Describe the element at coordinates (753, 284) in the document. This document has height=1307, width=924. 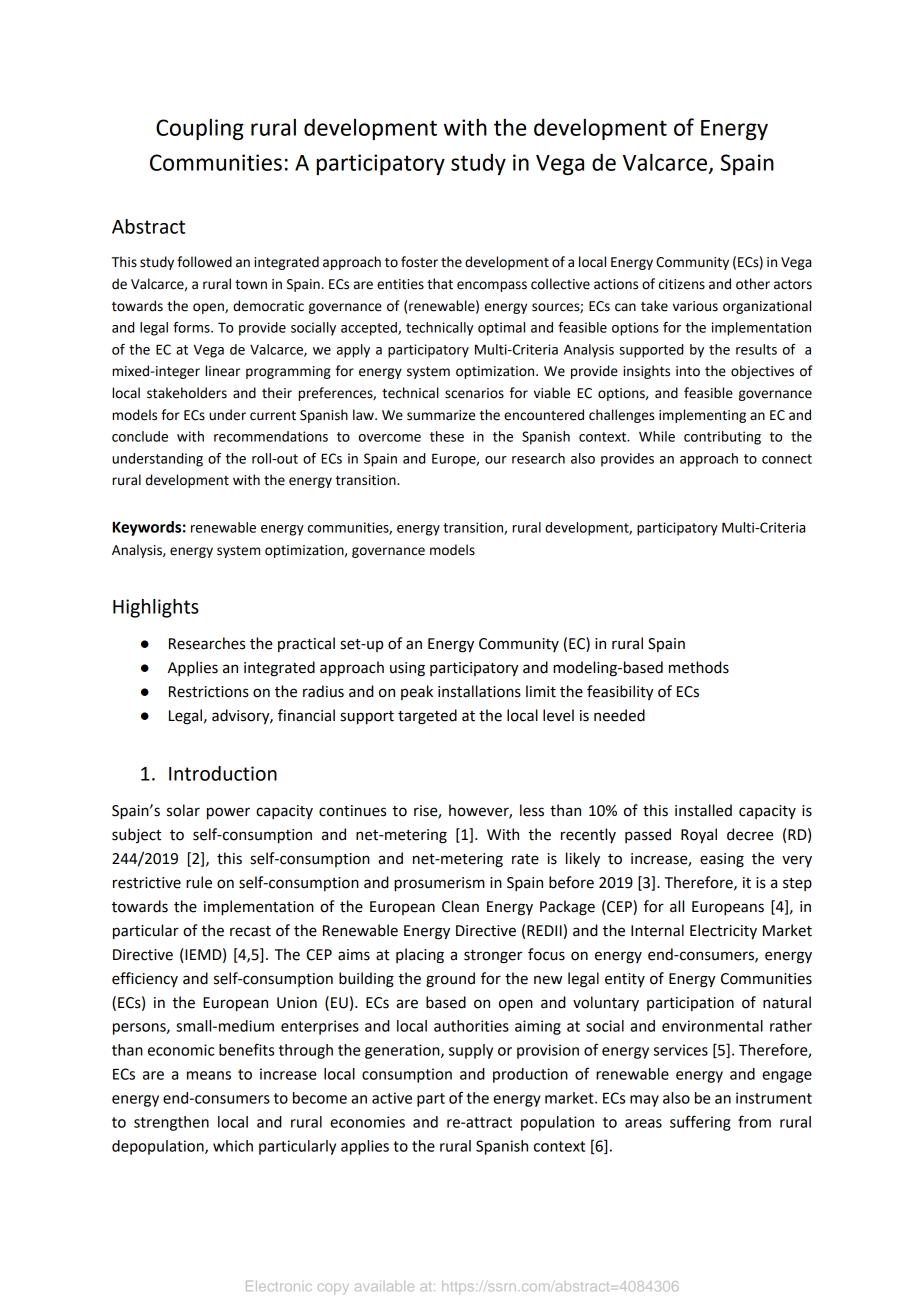
I see `other` at that location.
